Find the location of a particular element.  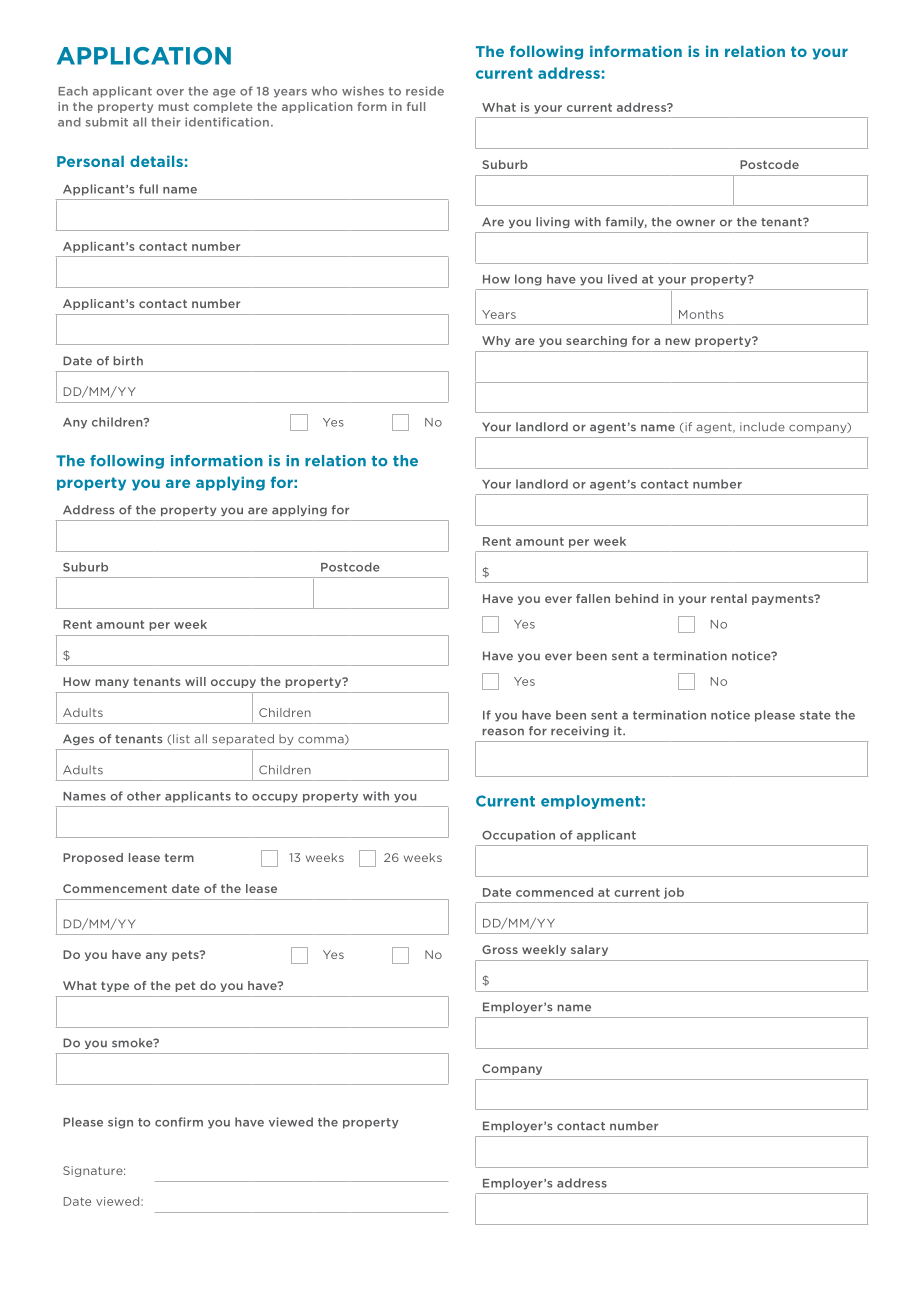

confirm is located at coordinates (179, 1122).
